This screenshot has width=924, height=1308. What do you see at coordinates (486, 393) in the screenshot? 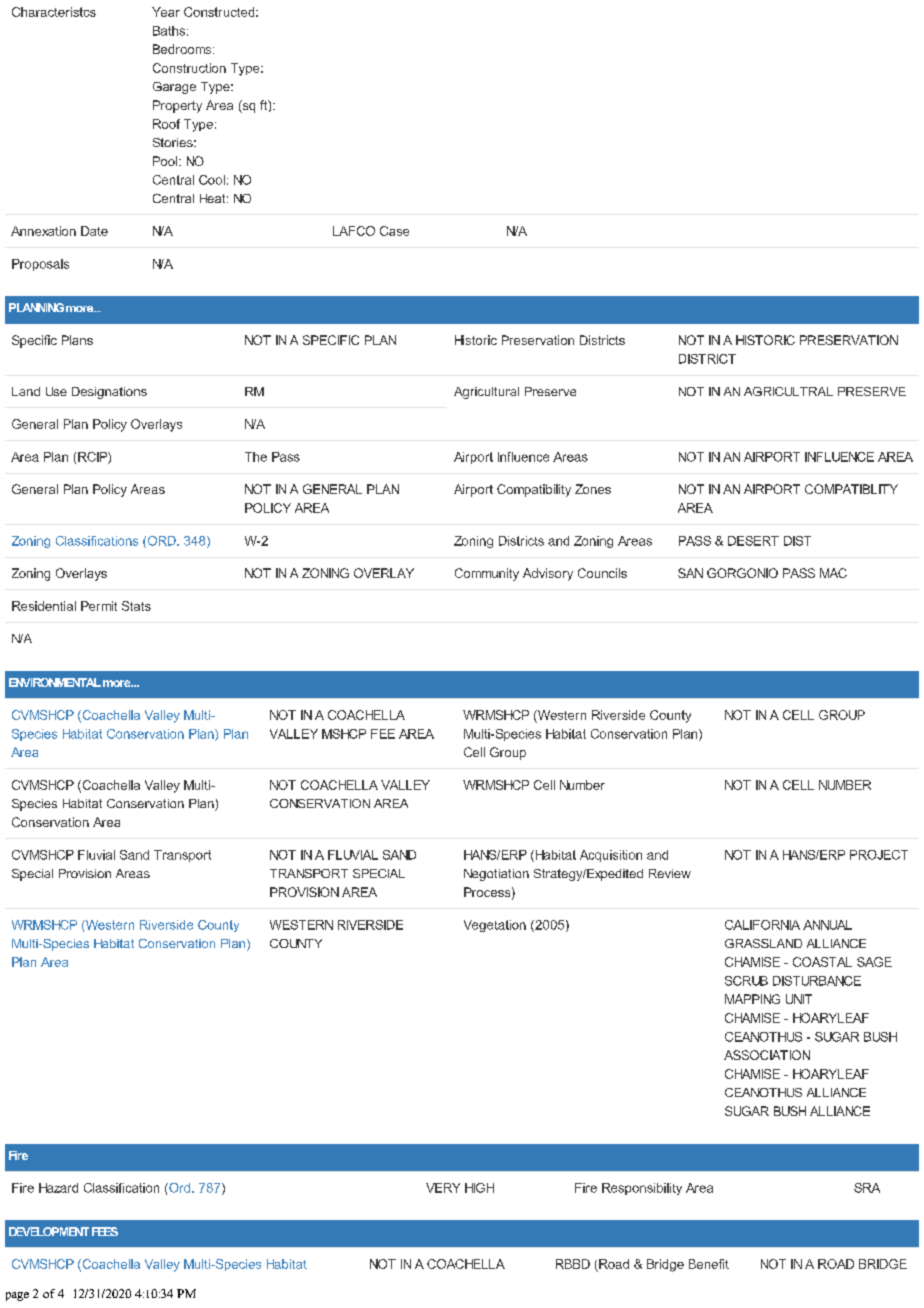
I see `Agricultural` at bounding box center [486, 393].
